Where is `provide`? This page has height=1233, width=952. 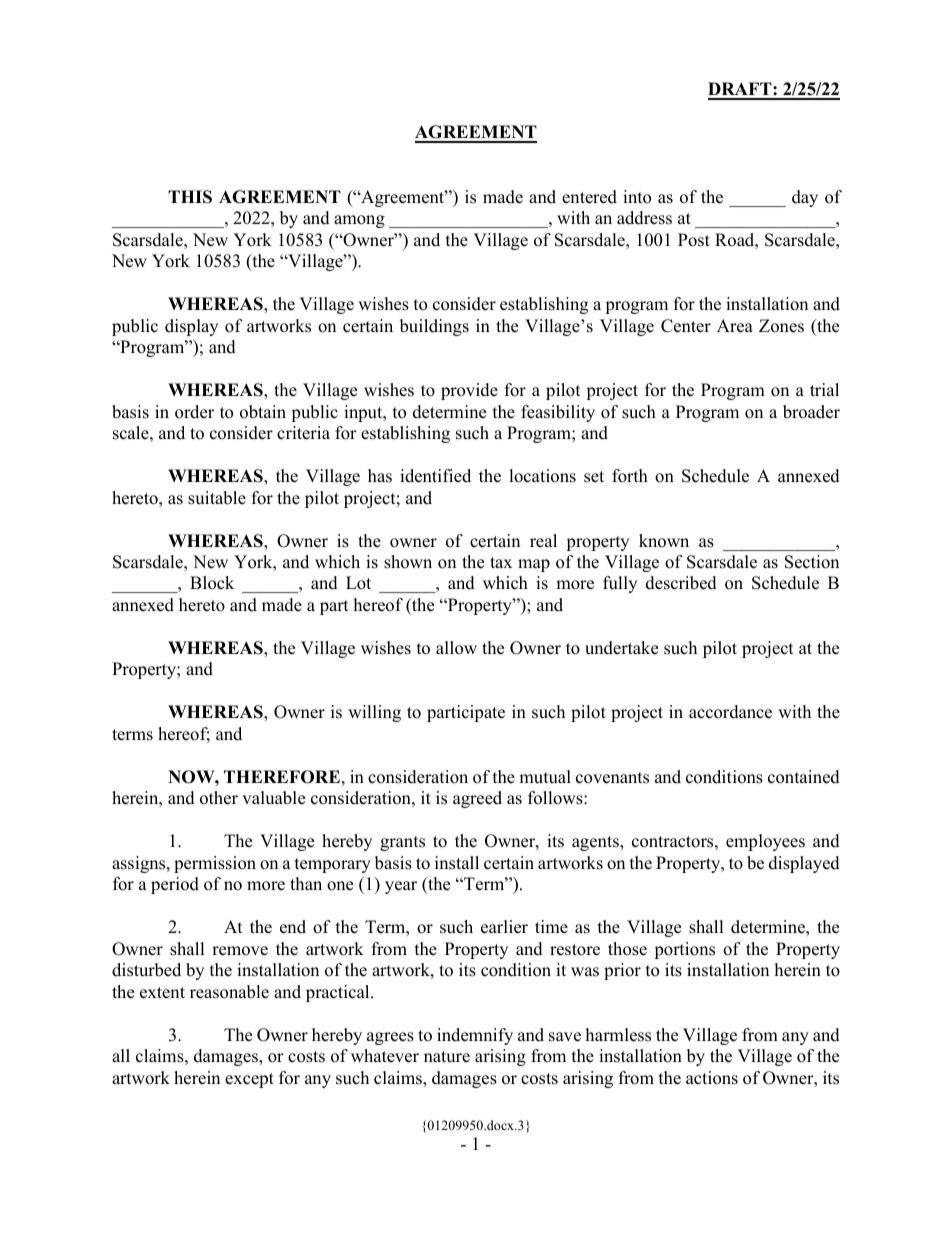 provide is located at coordinates (469, 391).
